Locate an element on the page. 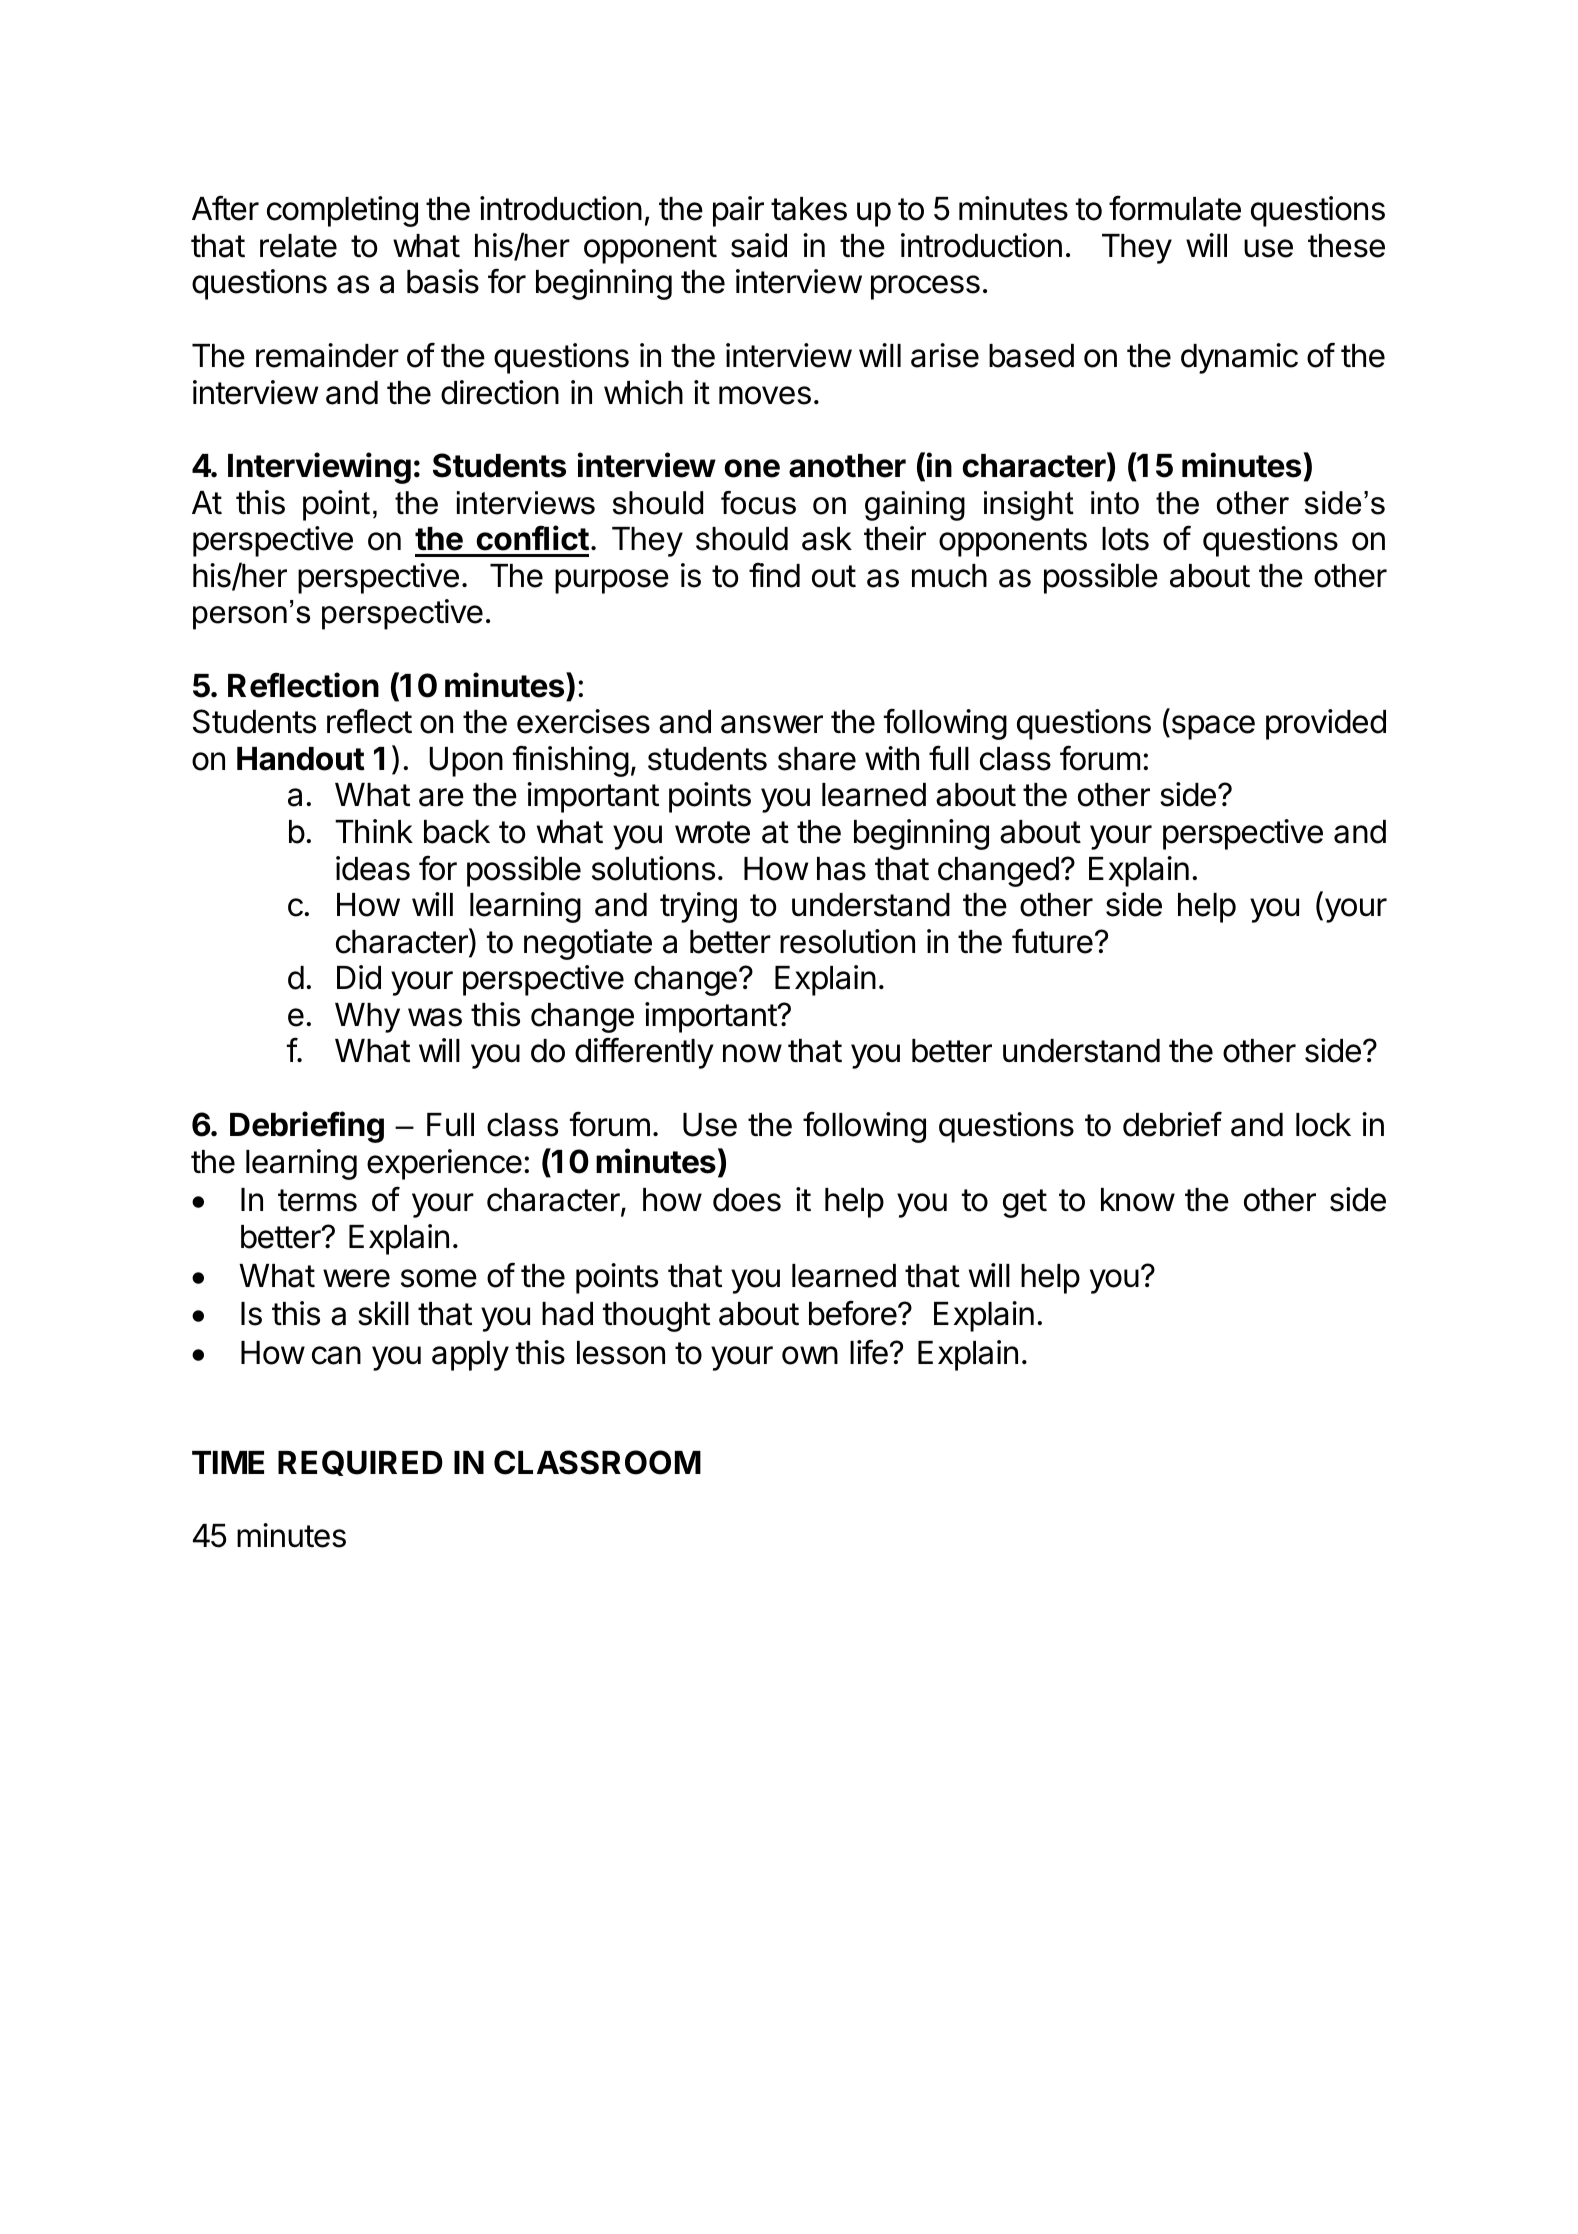 The image size is (1578, 2234). life is located at coordinates (869, 1352).
